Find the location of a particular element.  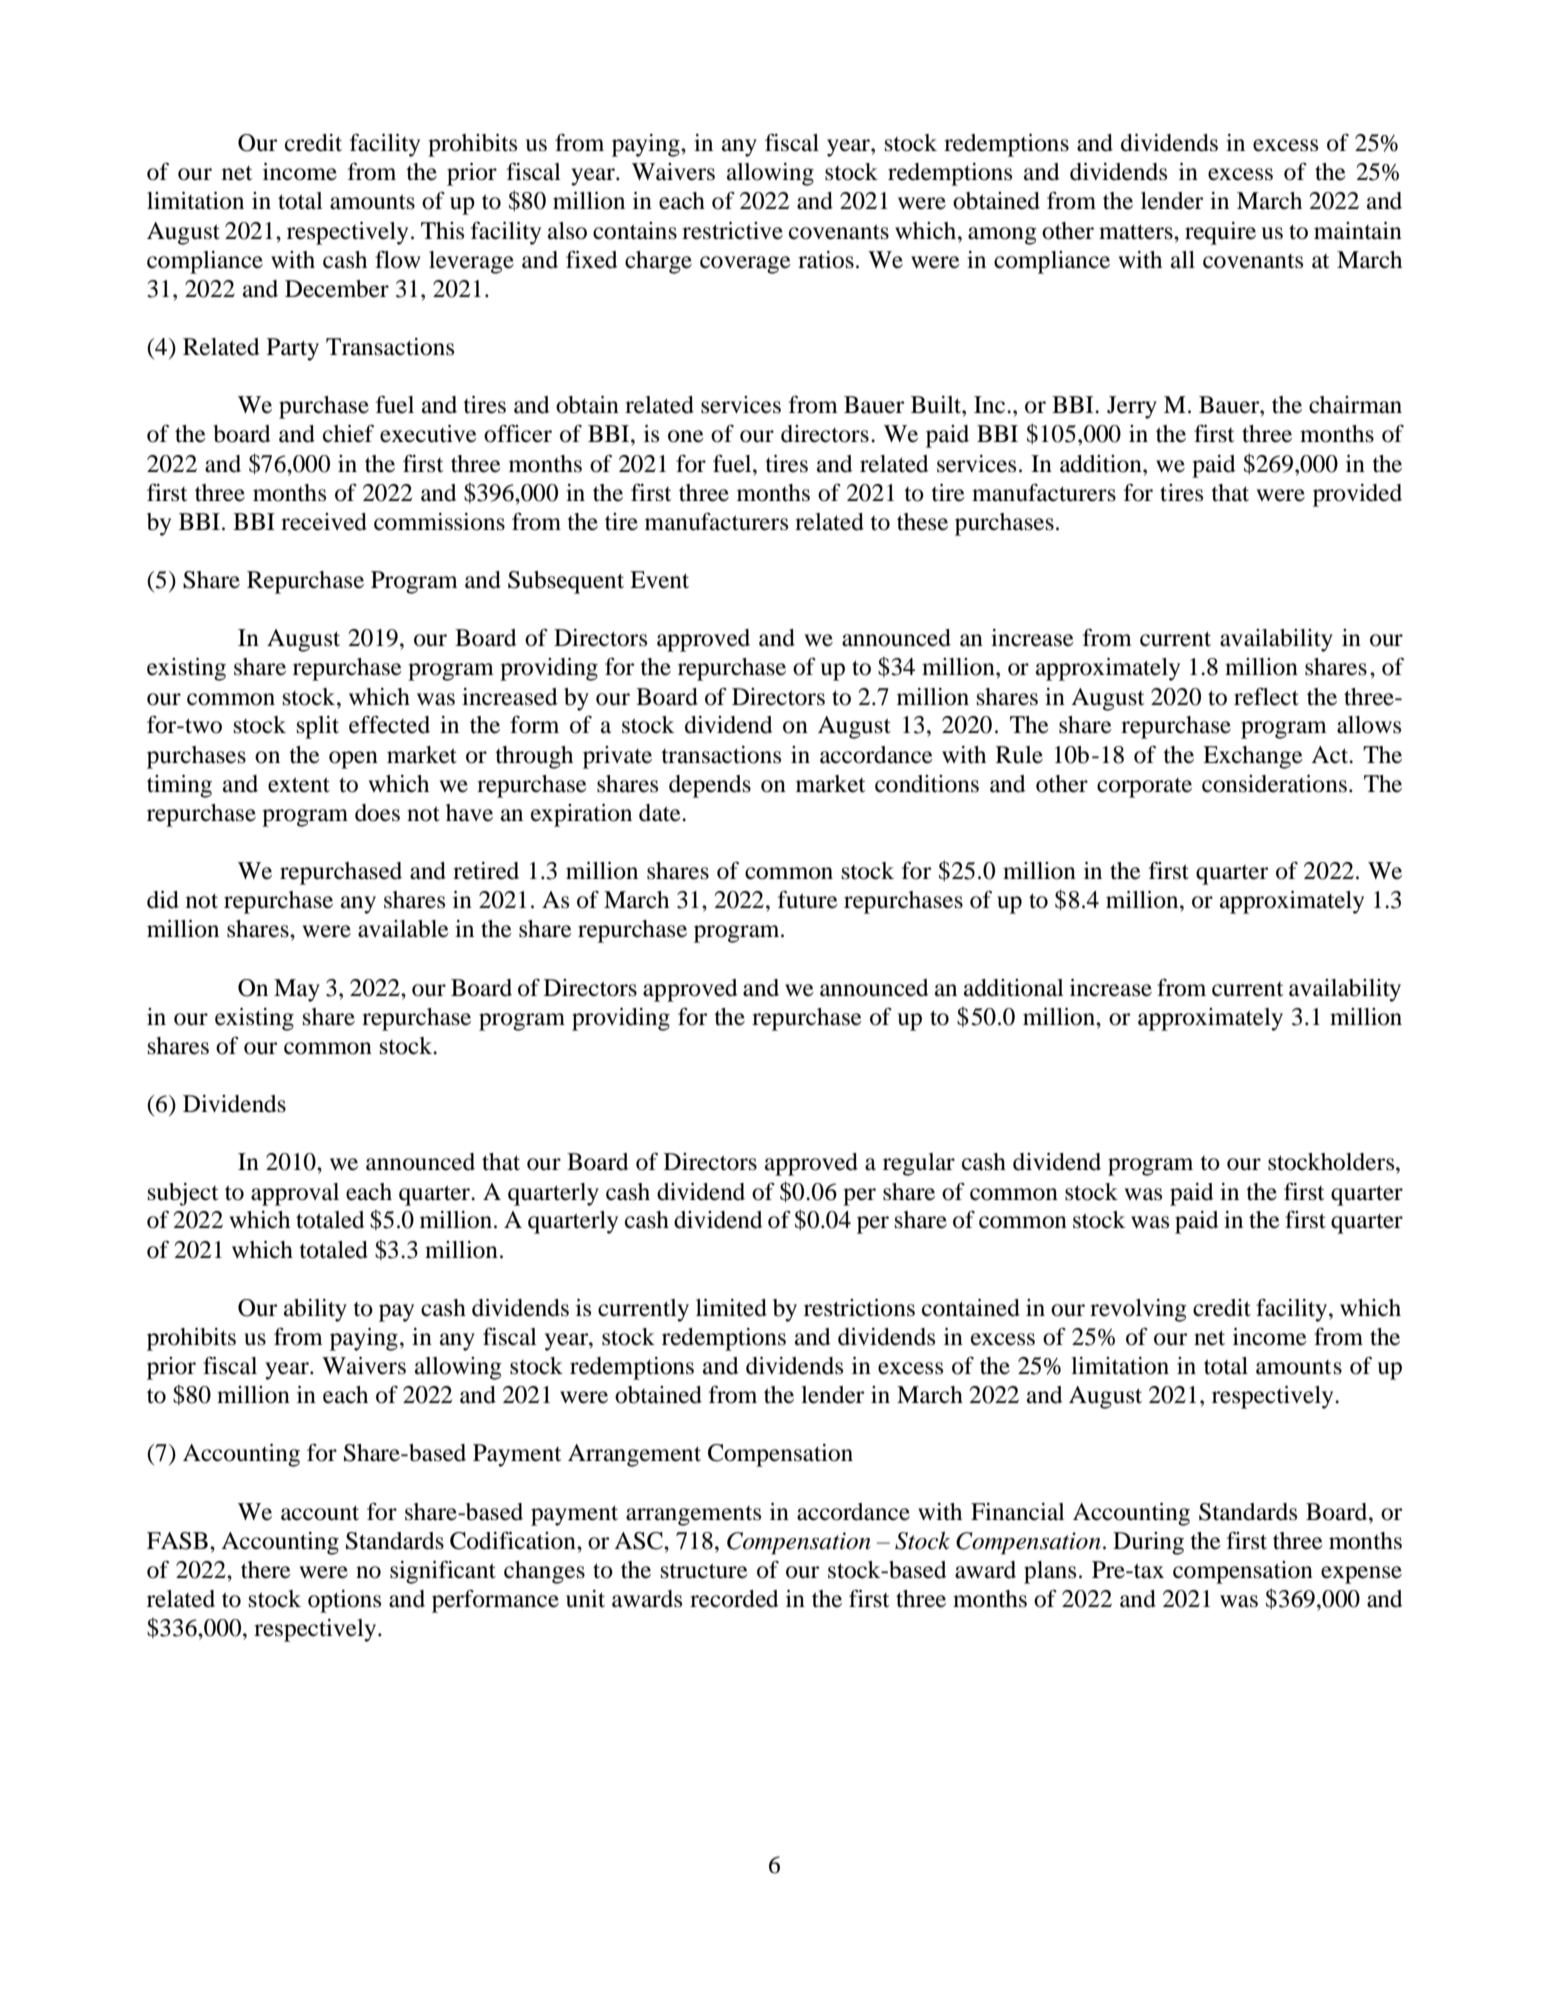

require is located at coordinates (1220, 233).
